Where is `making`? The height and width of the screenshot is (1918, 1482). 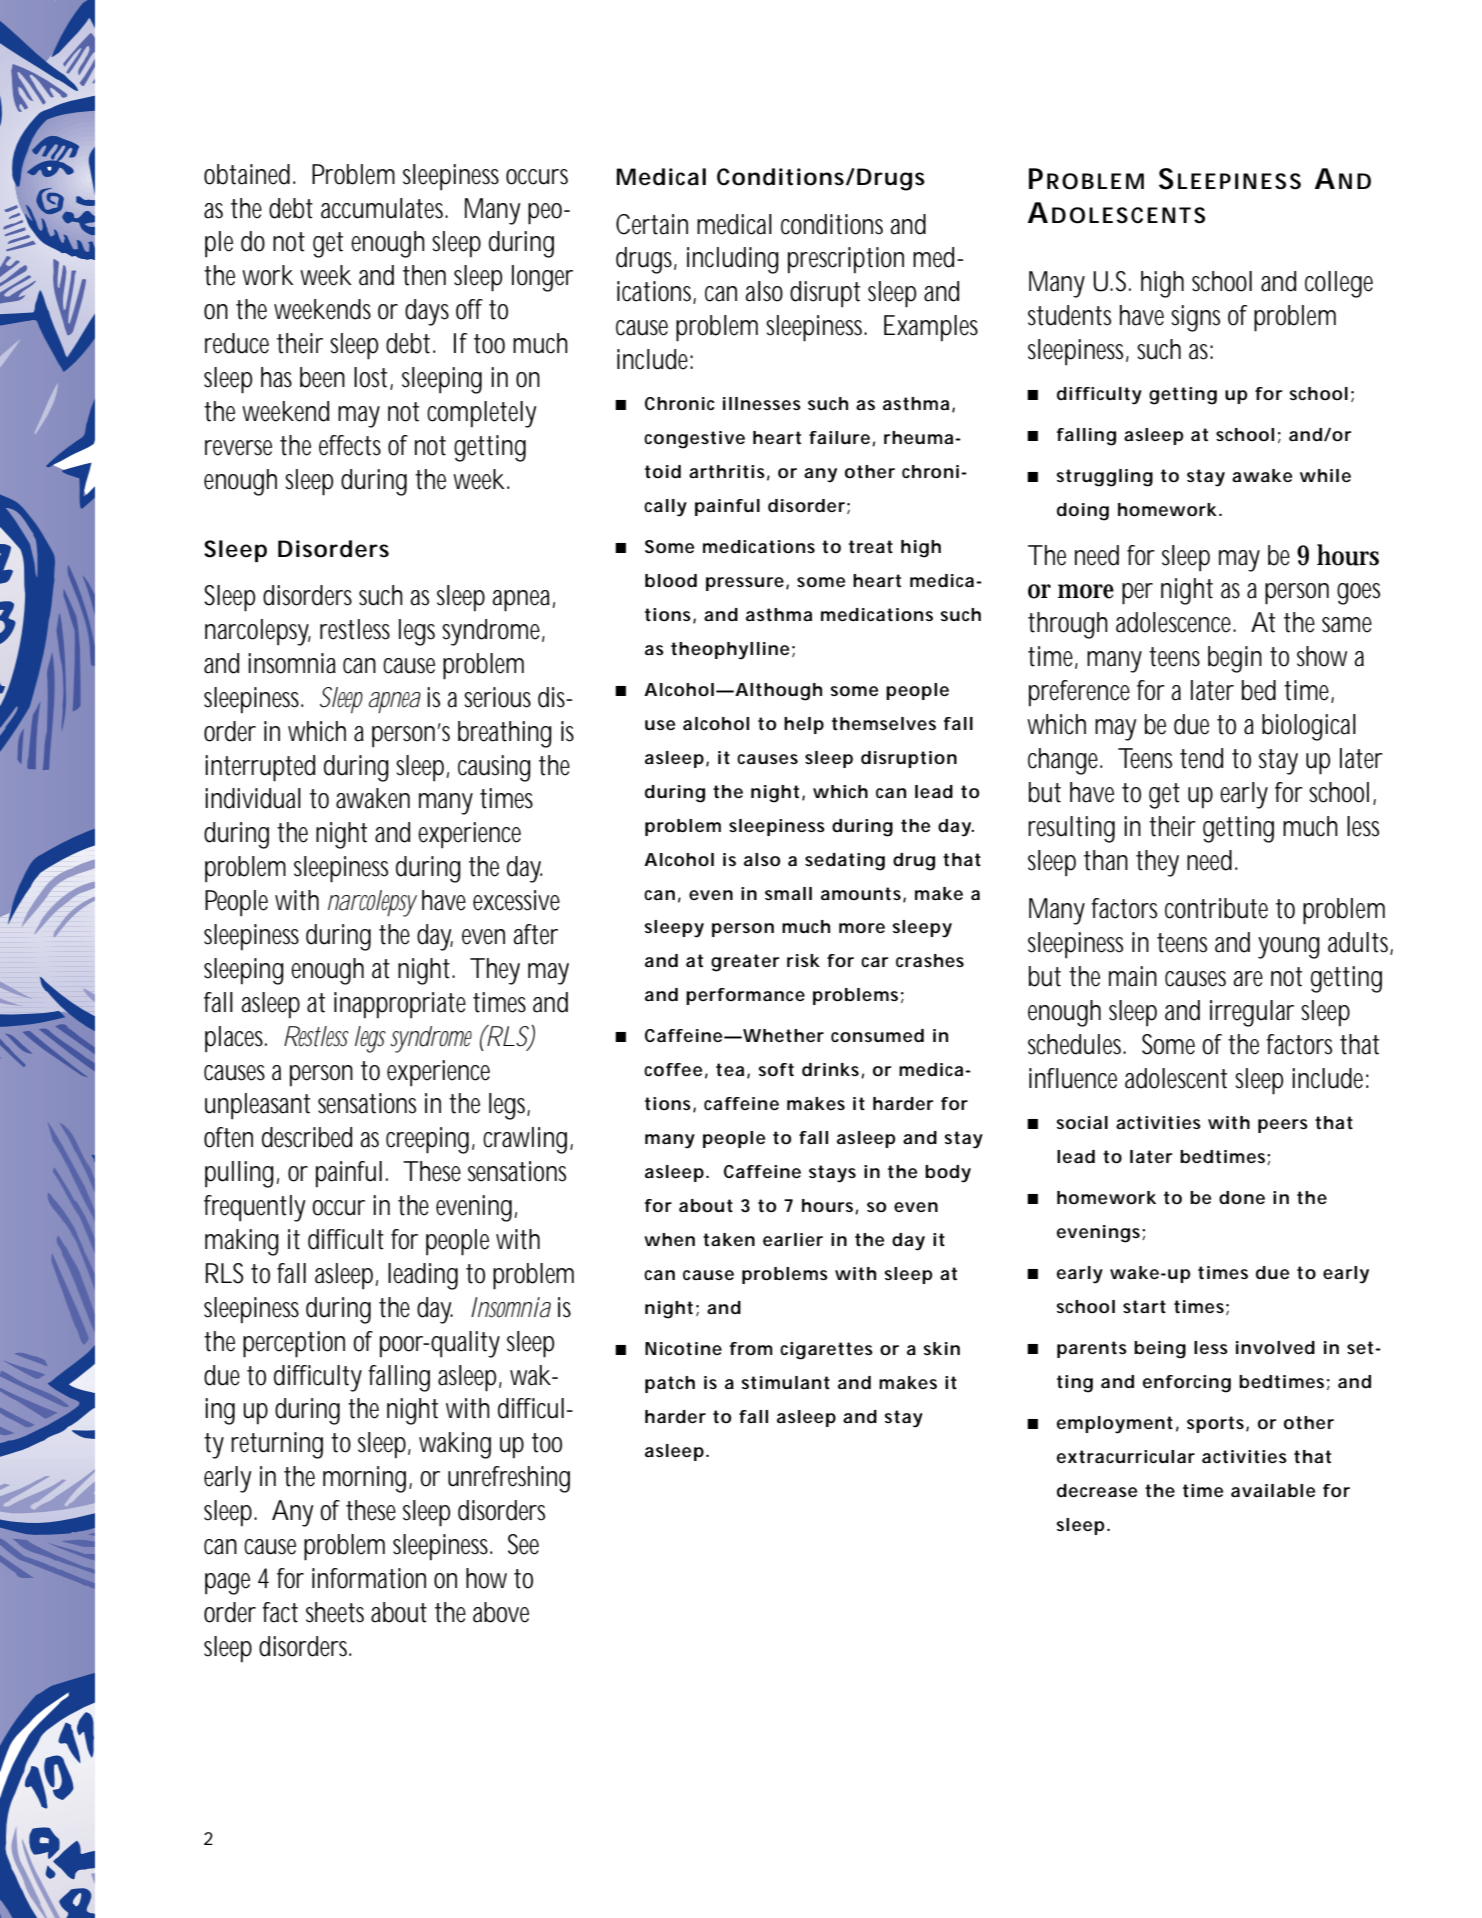
making is located at coordinates (242, 1242).
